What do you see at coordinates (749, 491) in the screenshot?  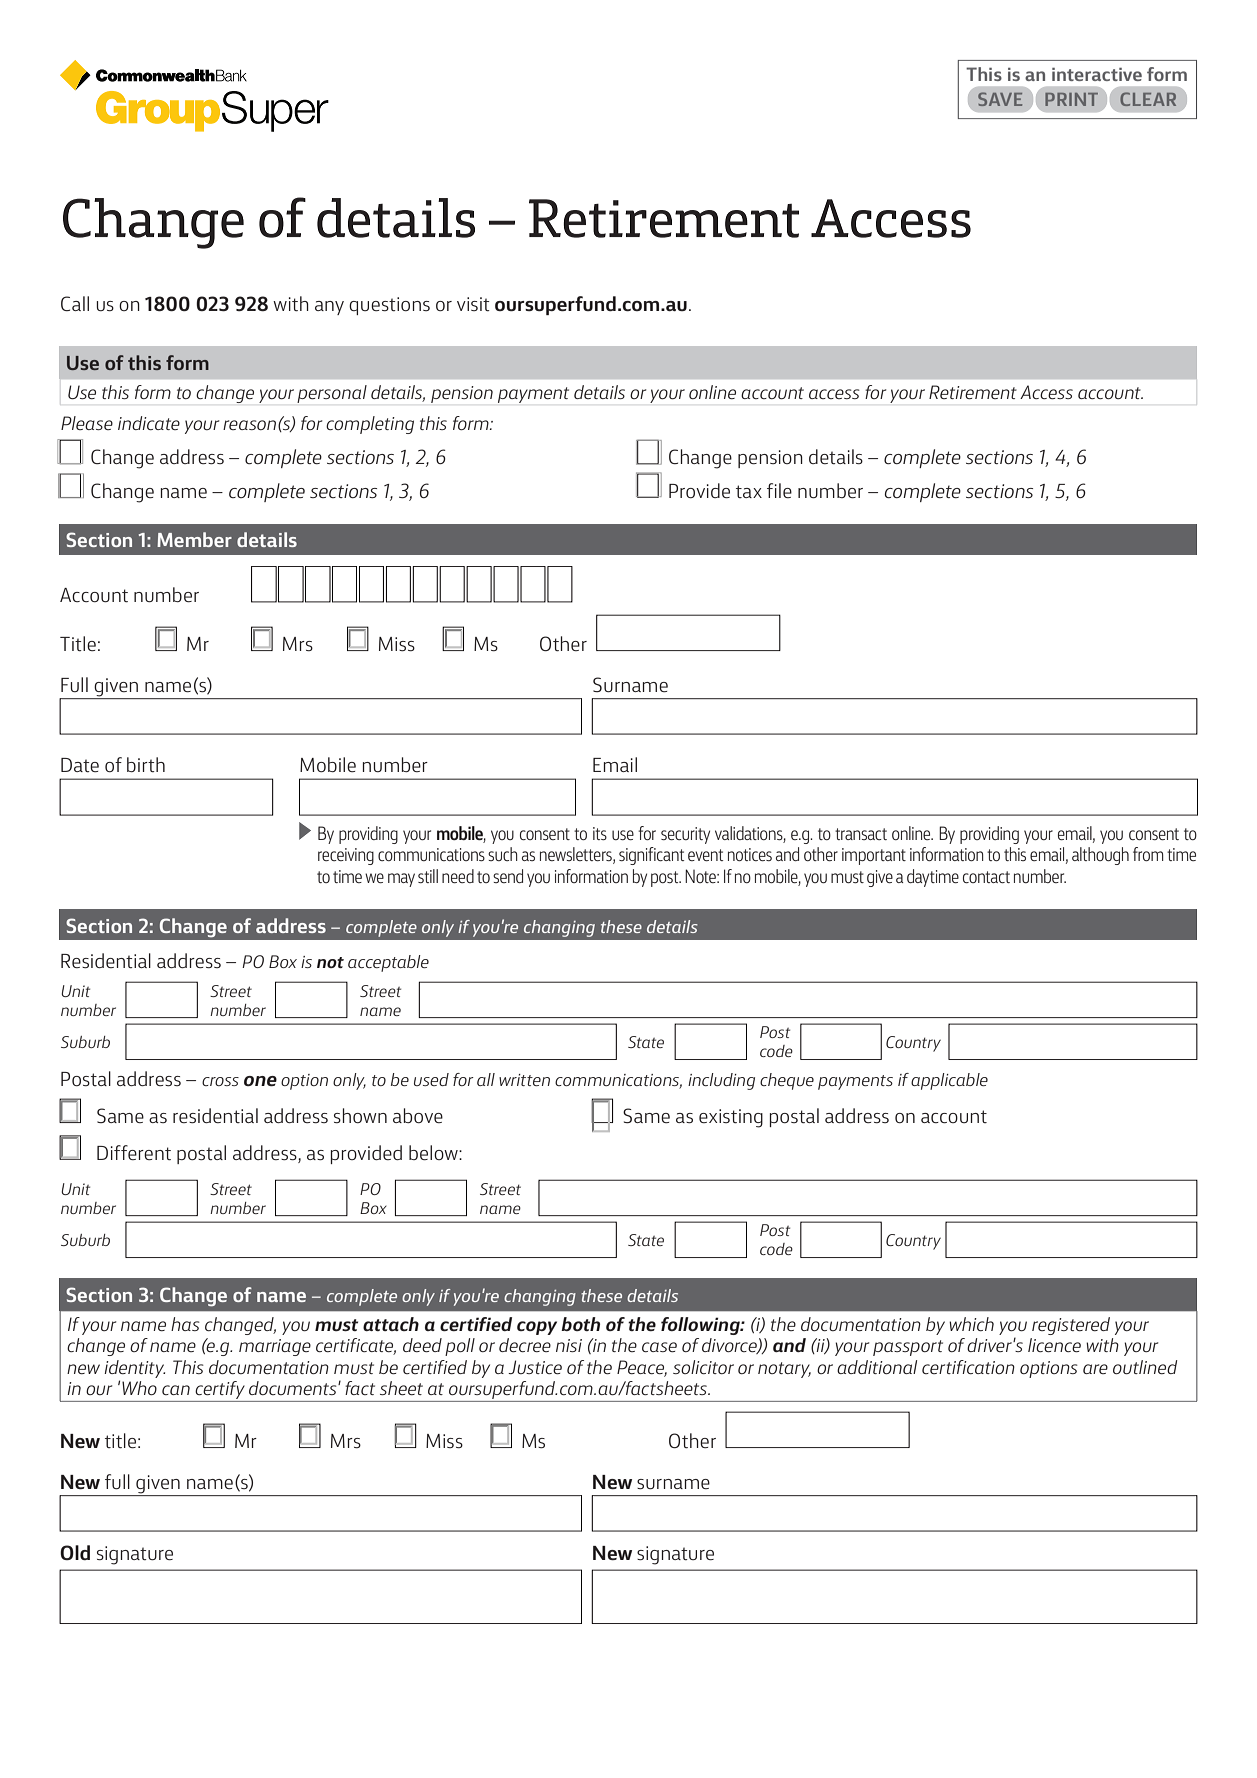 I see `tax` at bounding box center [749, 491].
